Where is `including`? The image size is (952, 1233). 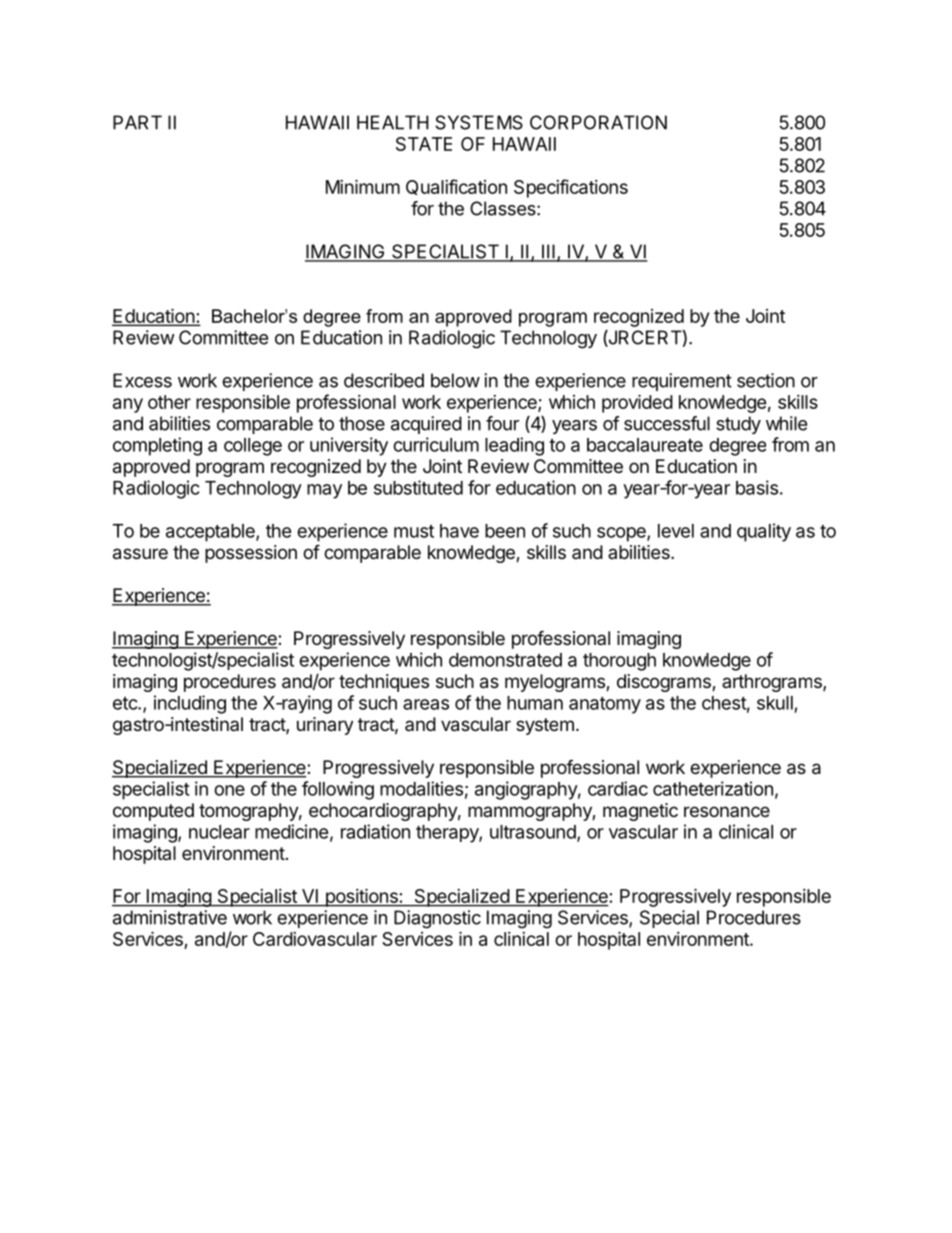 including is located at coordinates (190, 704).
